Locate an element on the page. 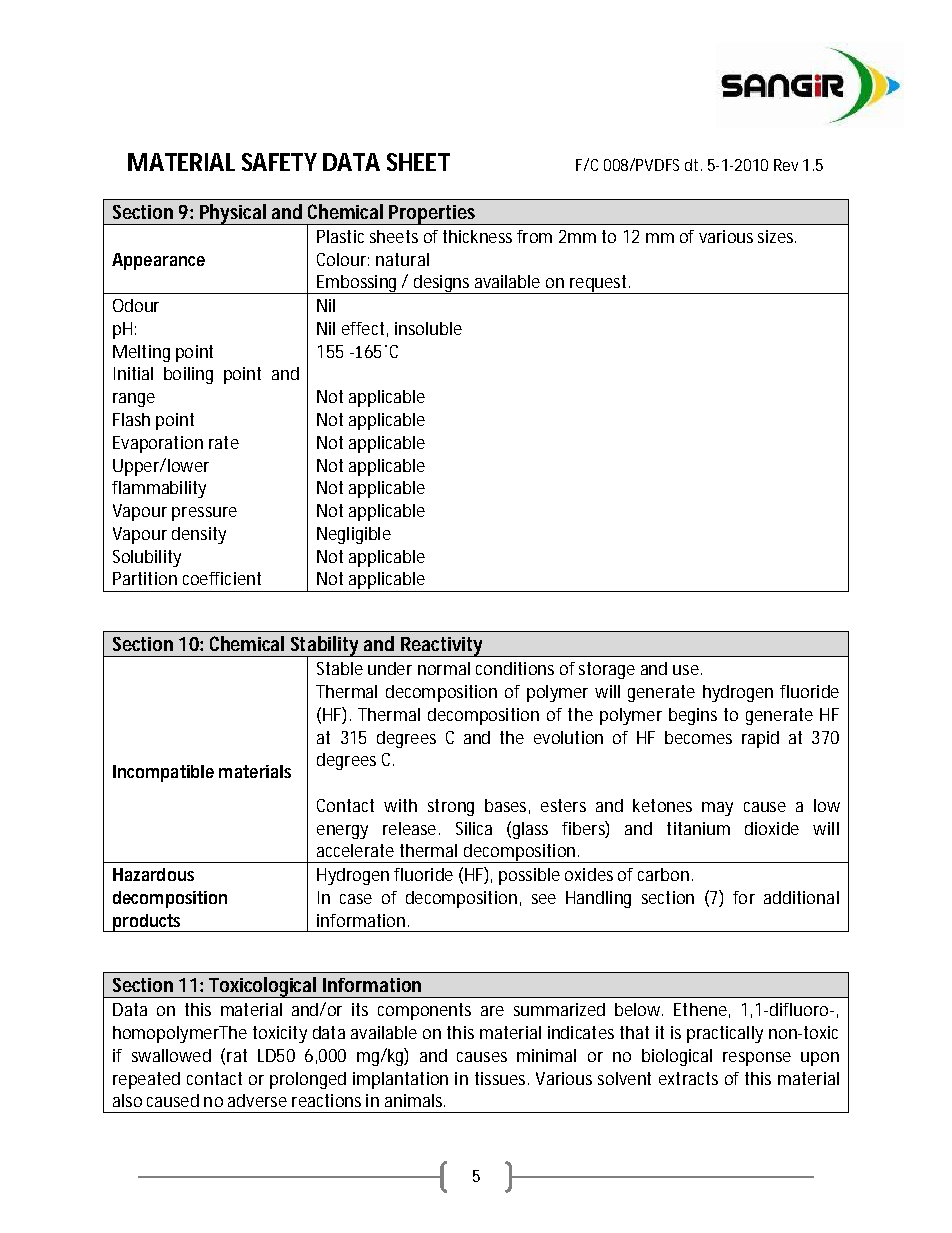 The width and height of the image is (952, 1233). begins is located at coordinates (693, 716).
